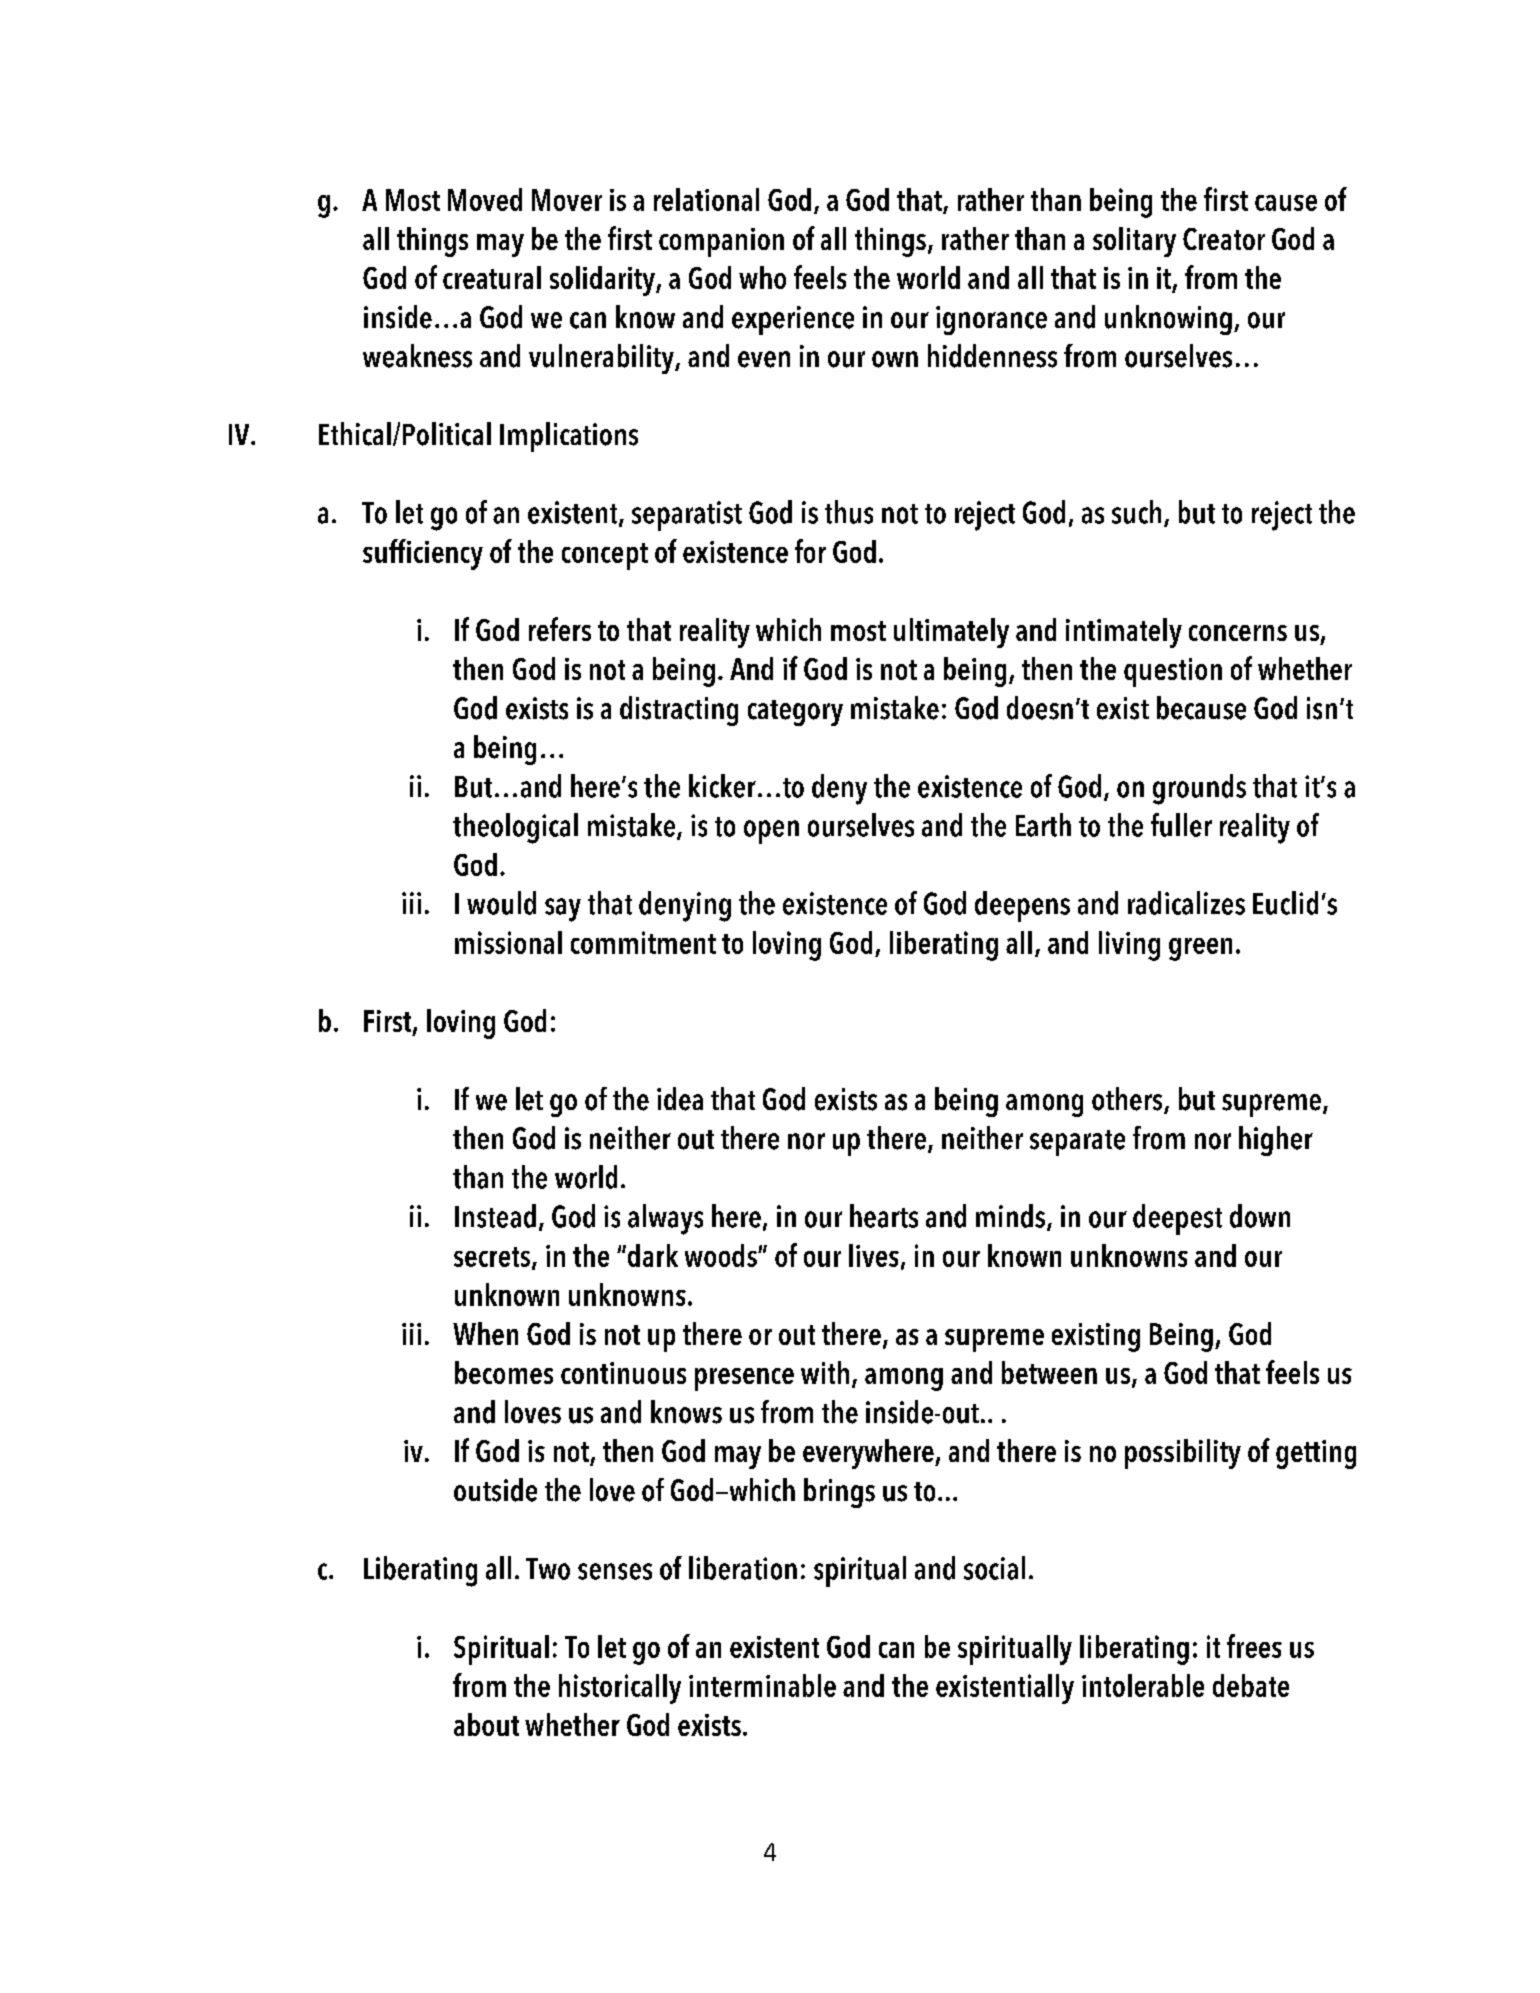 Image resolution: width=1540 pixels, height=1993 pixels. I want to click on about, so click(486, 1724).
